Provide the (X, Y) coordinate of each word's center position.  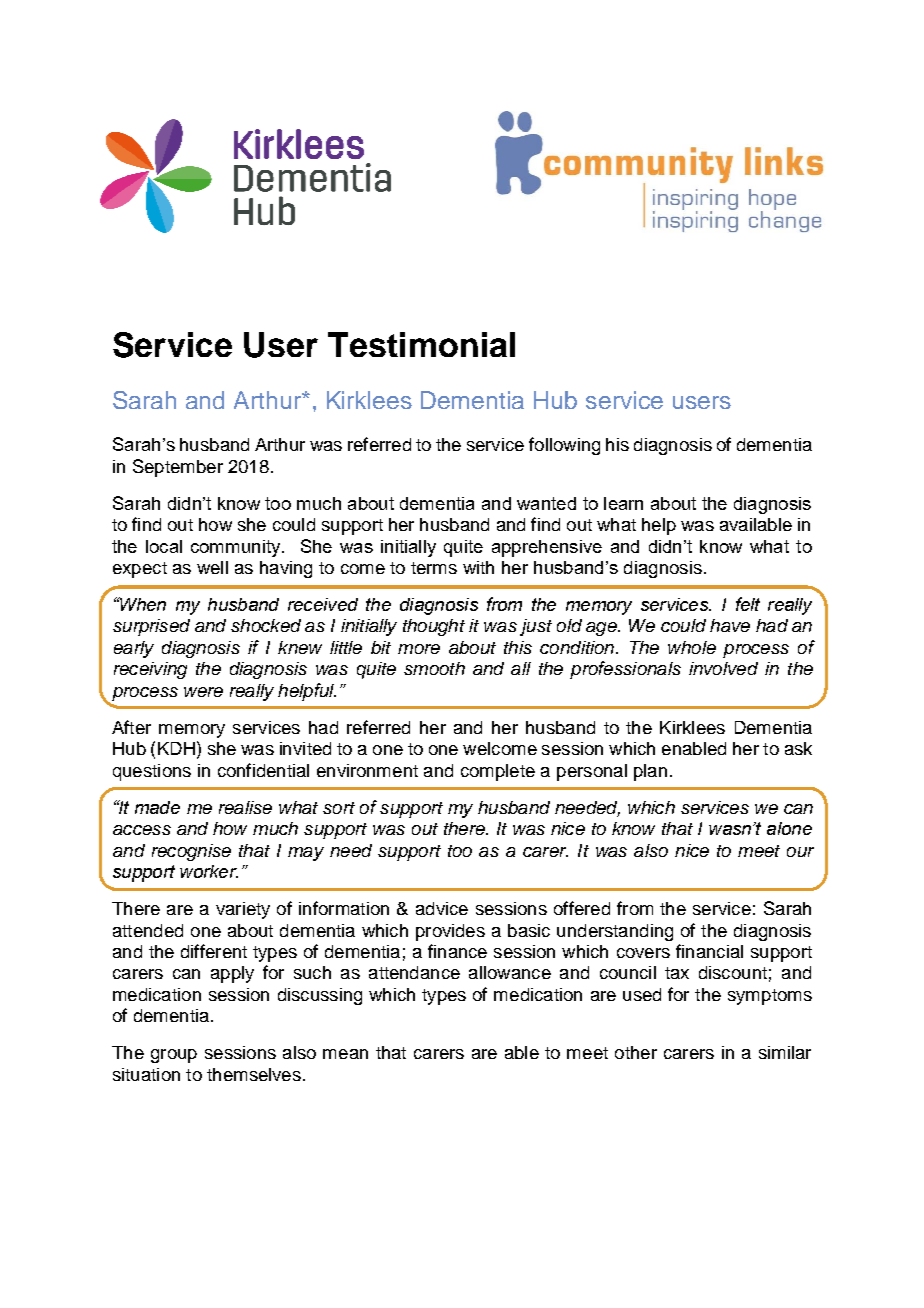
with (478, 567)
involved (723, 668)
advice (442, 908)
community (237, 548)
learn (623, 503)
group (174, 1056)
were (203, 692)
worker (209, 871)
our (800, 852)
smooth (434, 668)
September (178, 468)
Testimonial (421, 344)
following (564, 446)
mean (345, 1054)
